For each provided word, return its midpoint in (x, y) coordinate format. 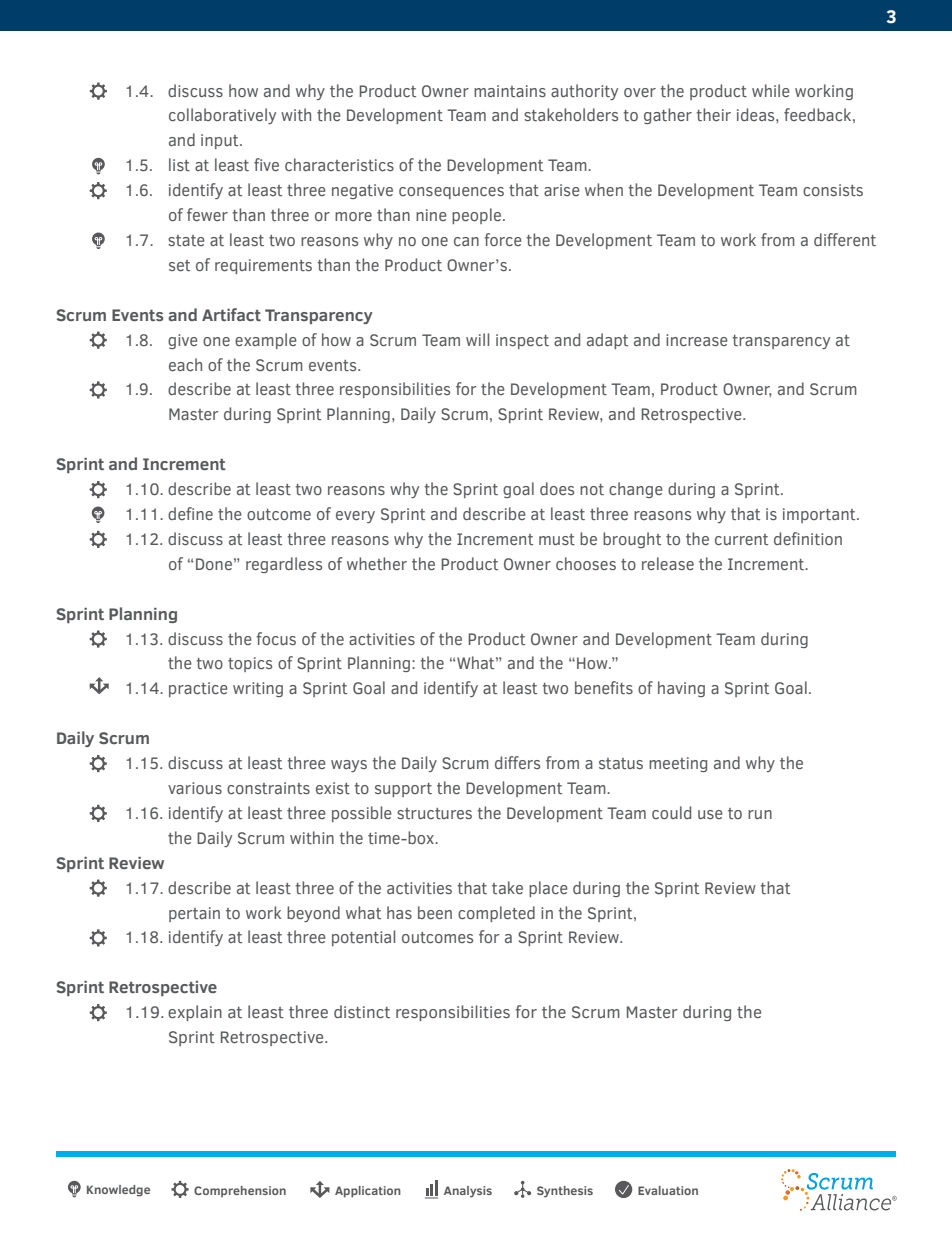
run (760, 814)
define (190, 513)
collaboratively (222, 116)
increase (697, 340)
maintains (510, 91)
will (477, 339)
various (195, 788)
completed (496, 914)
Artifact (231, 314)
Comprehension (240, 1191)
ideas (757, 114)
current (741, 539)
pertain (194, 914)
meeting (678, 764)
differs (517, 762)
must (557, 539)
